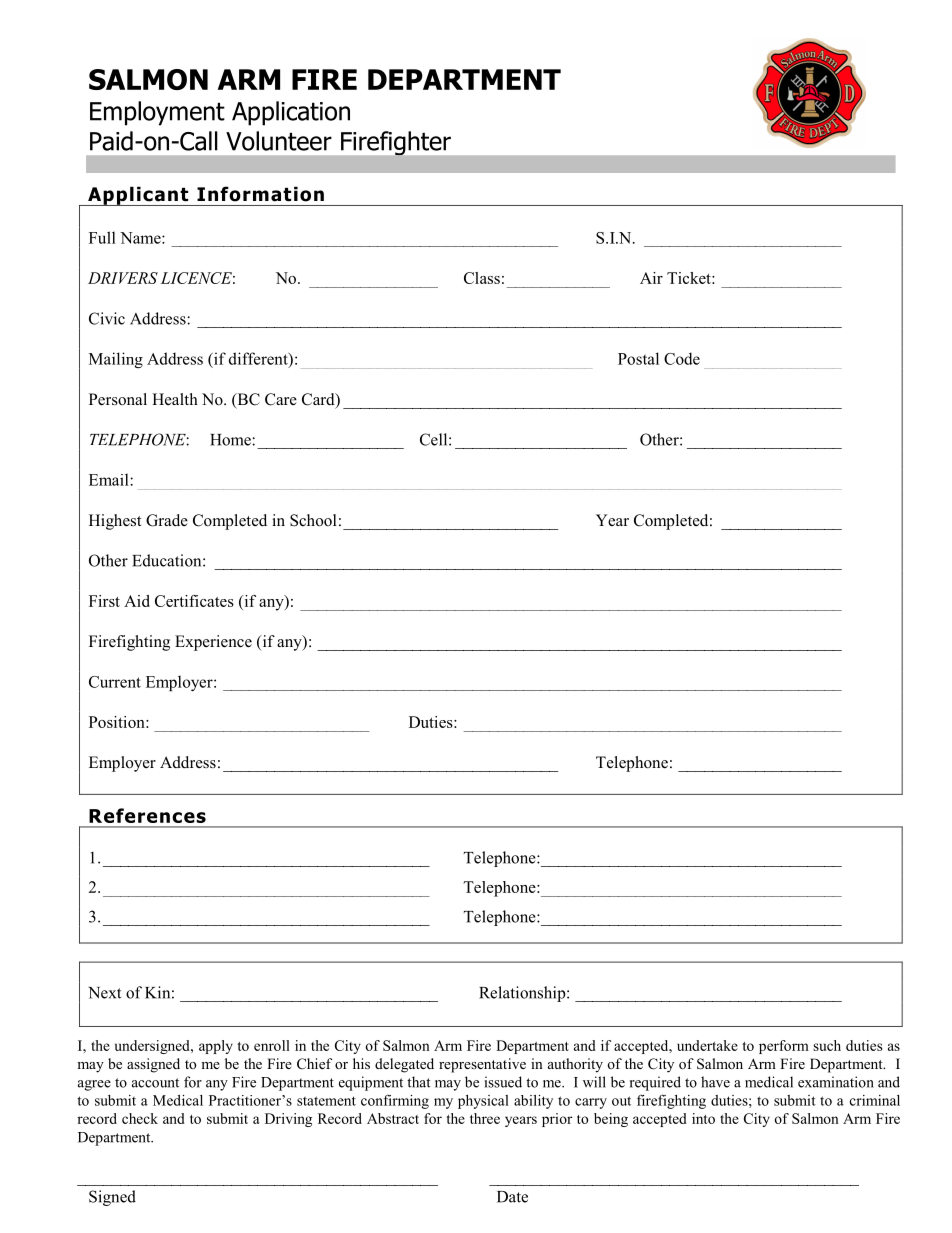 The height and width of the screenshot is (1233, 952). What do you see at coordinates (213, 643) in the screenshot?
I see `Experience` at bounding box center [213, 643].
